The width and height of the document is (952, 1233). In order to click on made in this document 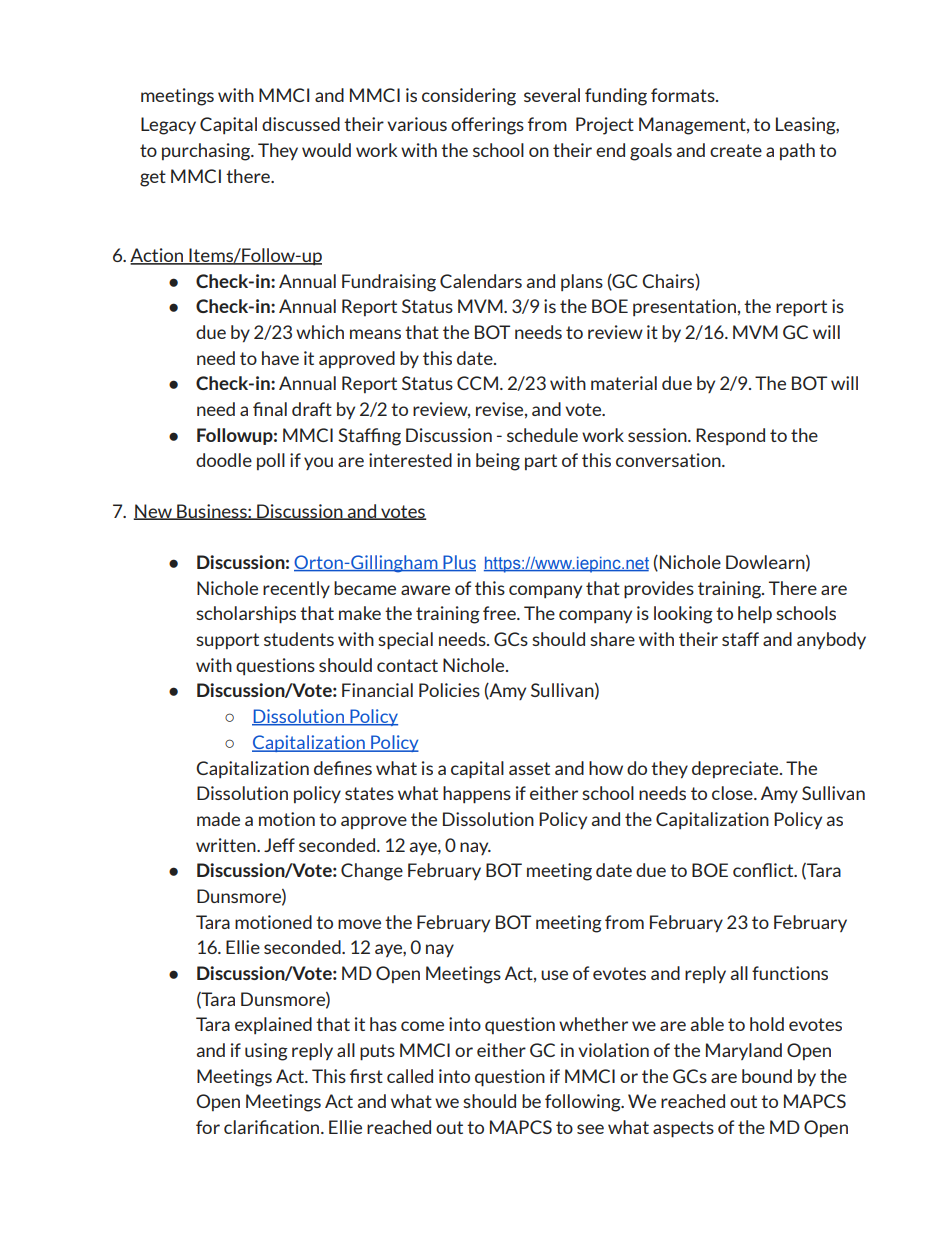, I will do `click(218, 819)`.
